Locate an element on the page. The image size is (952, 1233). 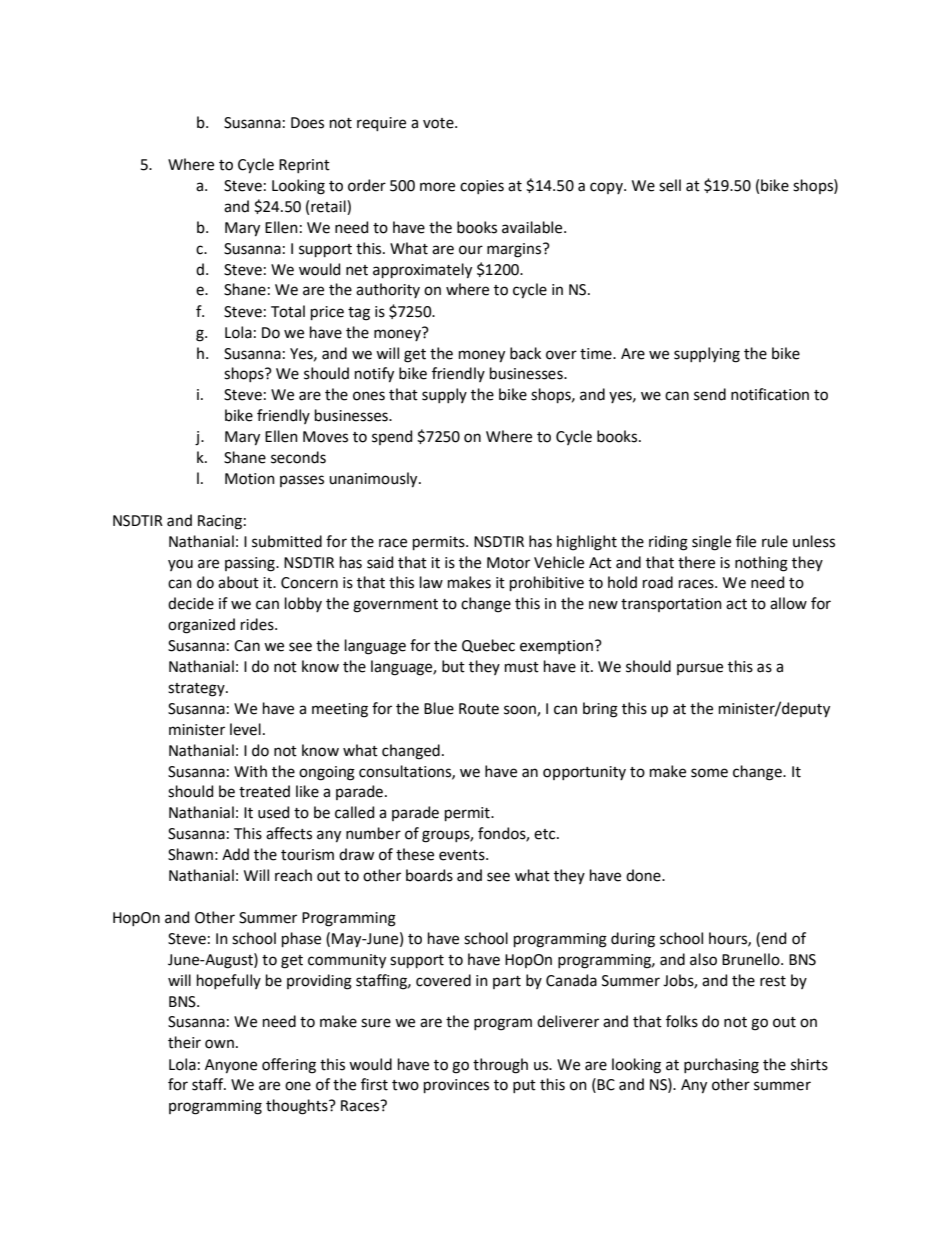
sell is located at coordinates (670, 185).
